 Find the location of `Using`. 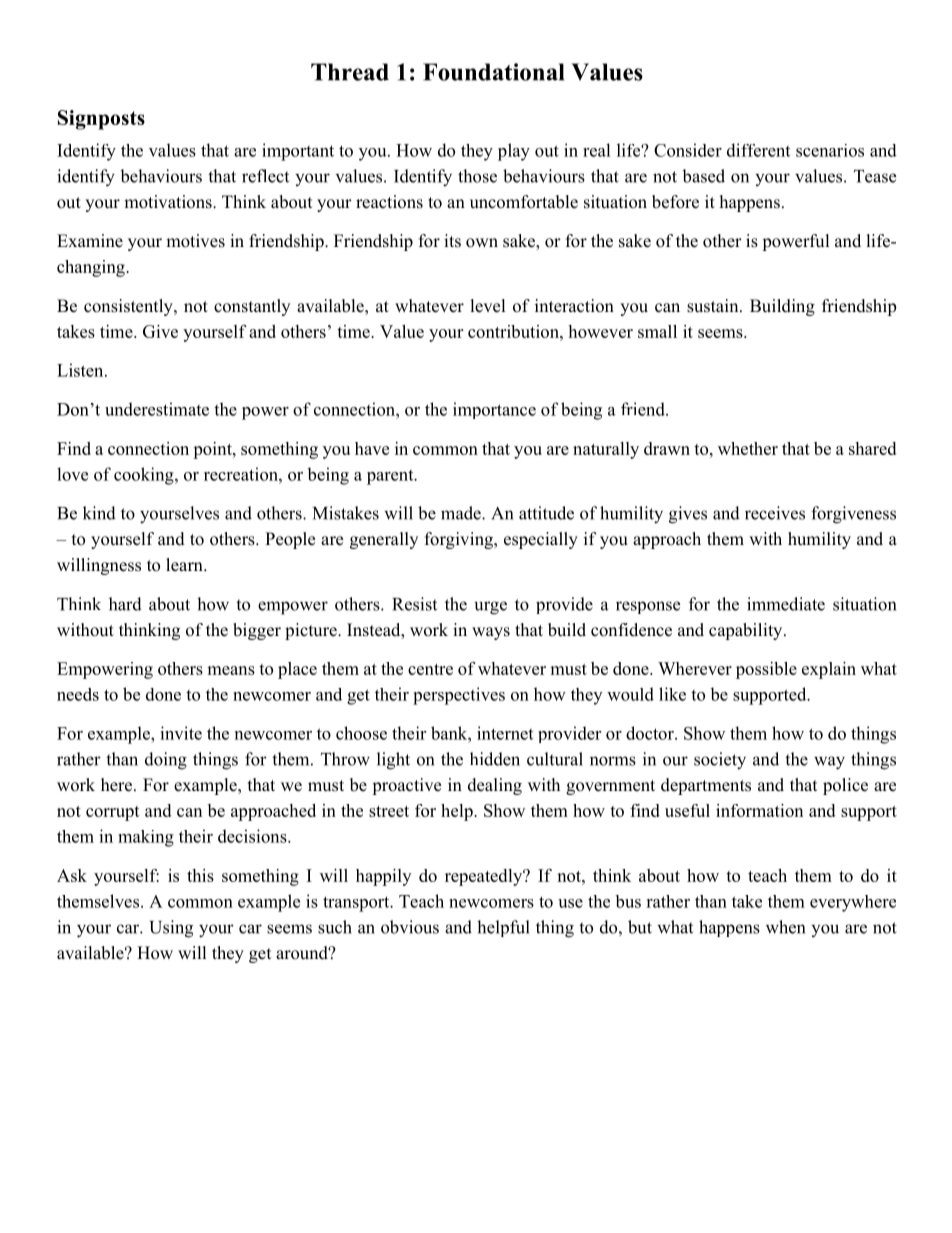

Using is located at coordinates (171, 929).
